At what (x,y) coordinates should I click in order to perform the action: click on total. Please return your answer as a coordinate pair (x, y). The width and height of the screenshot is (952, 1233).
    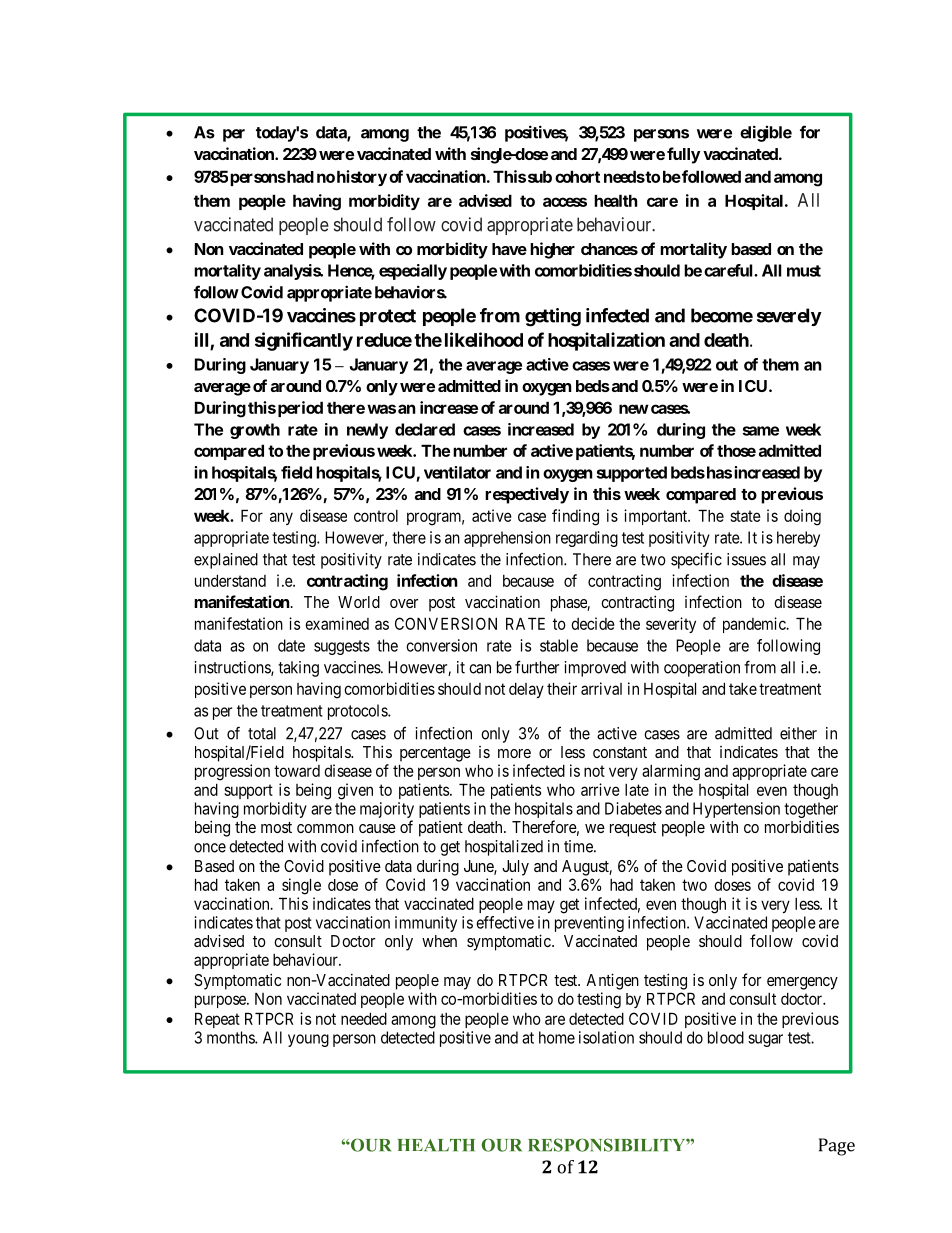
    Looking at the image, I should click on (262, 733).
